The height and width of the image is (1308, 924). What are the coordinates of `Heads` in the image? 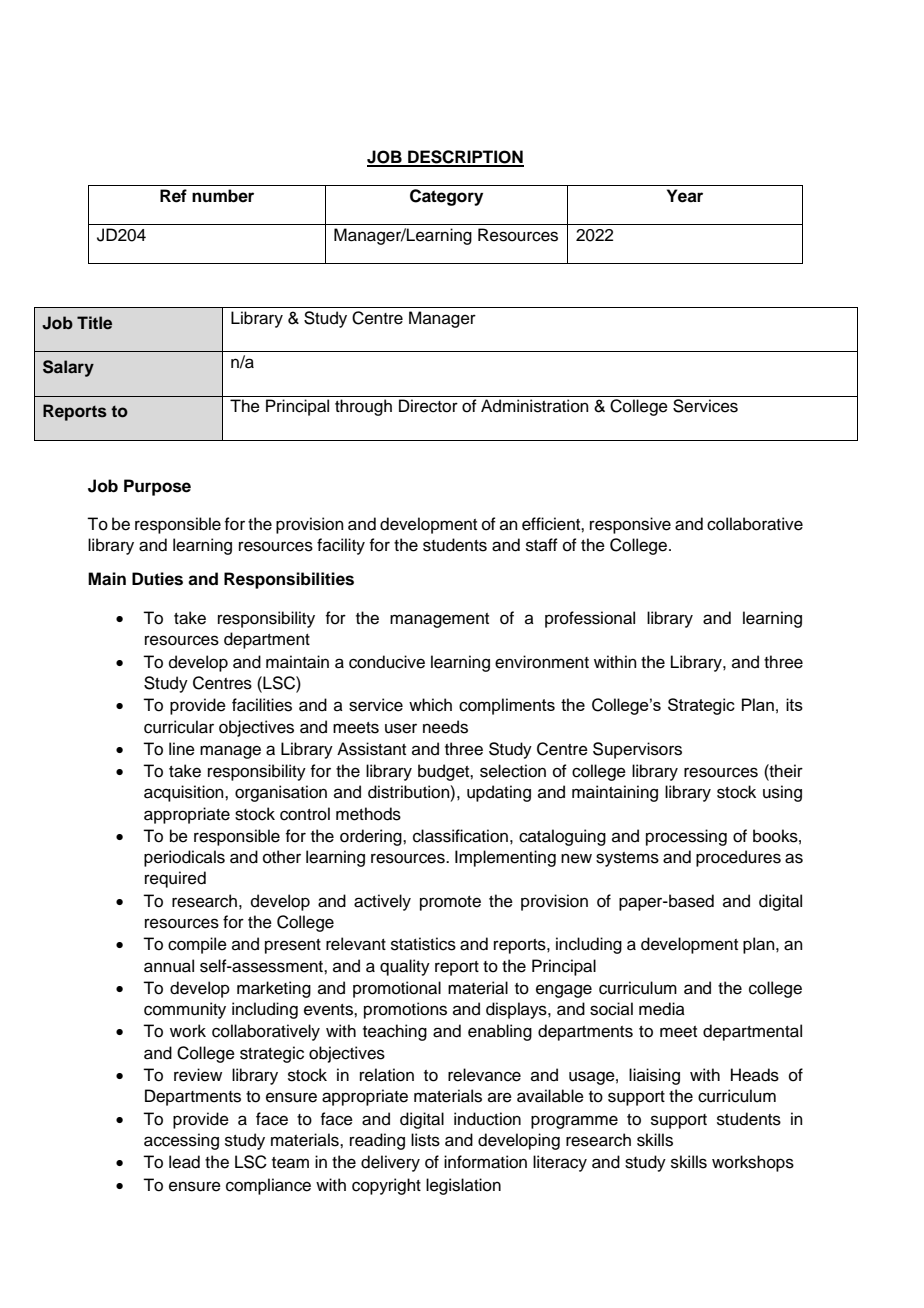 It's located at (755, 1075).
